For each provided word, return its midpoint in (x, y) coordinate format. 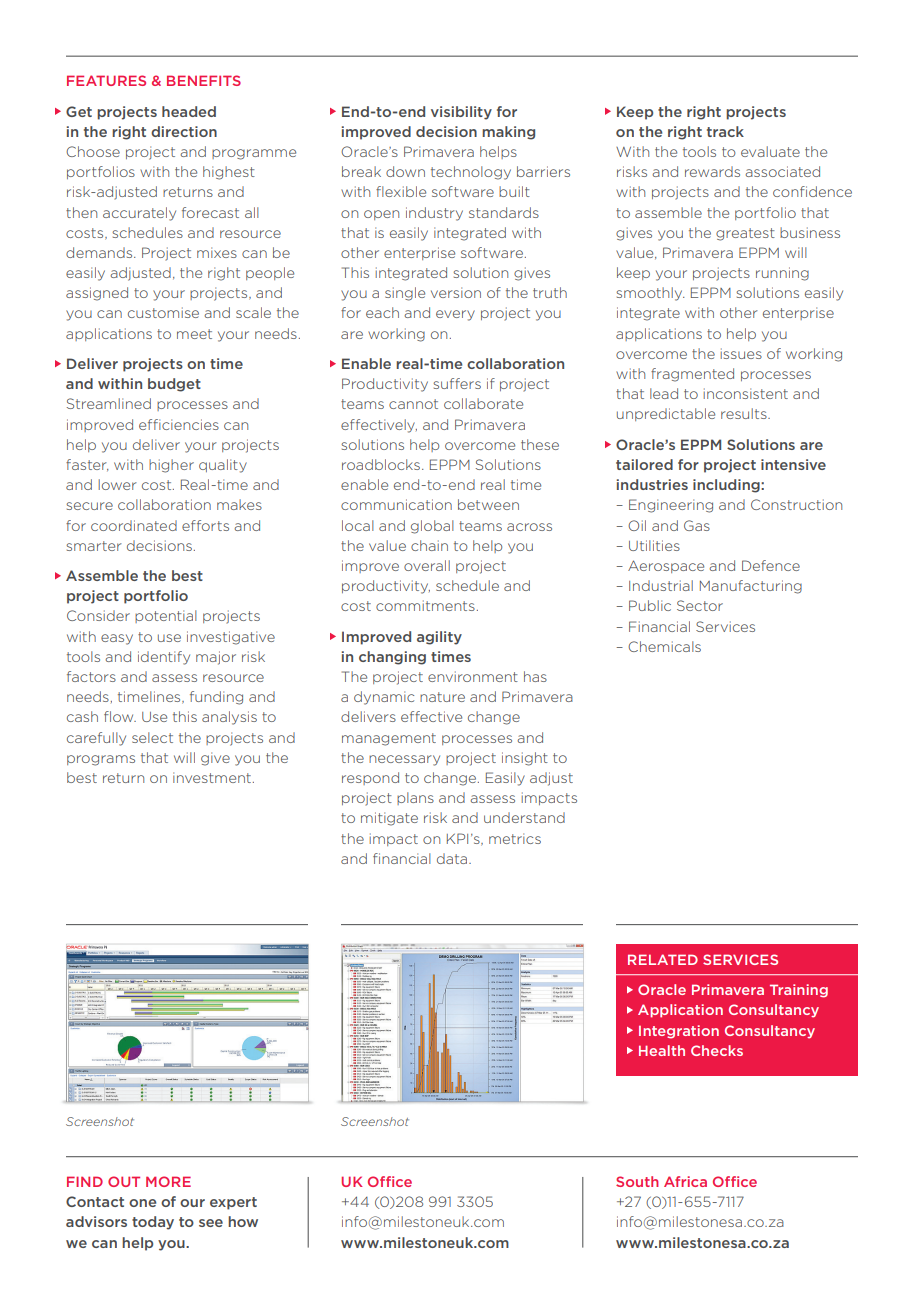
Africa (685, 1181)
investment (212, 777)
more (168, 1181)
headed (189, 111)
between (488, 504)
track (725, 131)
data (453, 858)
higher (171, 466)
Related (663, 959)
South (637, 1181)
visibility (461, 113)
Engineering (671, 506)
